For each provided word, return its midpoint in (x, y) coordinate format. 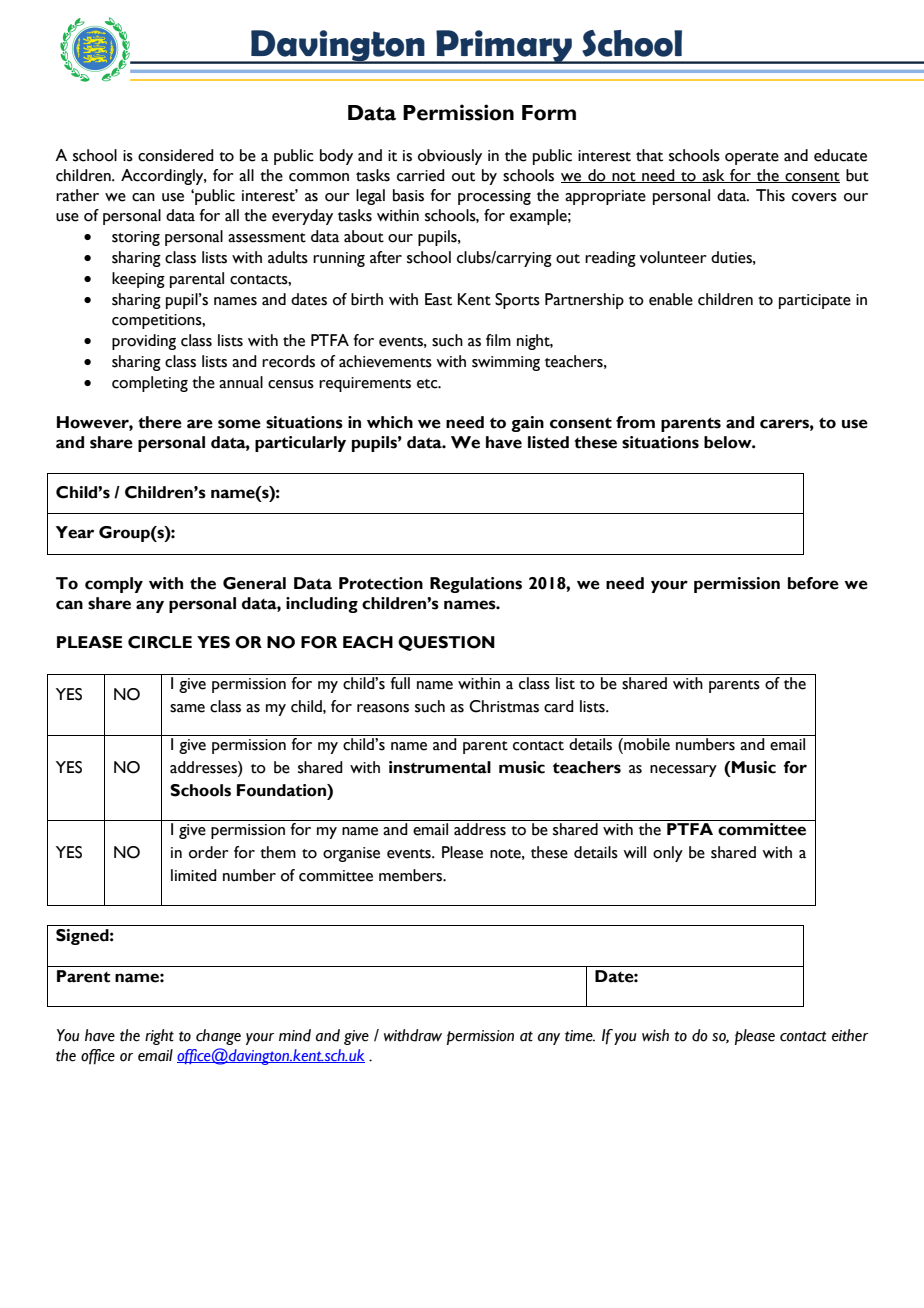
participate (815, 301)
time (580, 1036)
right (159, 1037)
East (438, 299)
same (187, 708)
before (813, 583)
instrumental (440, 767)
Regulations (476, 585)
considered (176, 155)
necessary (683, 771)
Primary (504, 47)
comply (114, 585)
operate (752, 158)
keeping (138, 280)
